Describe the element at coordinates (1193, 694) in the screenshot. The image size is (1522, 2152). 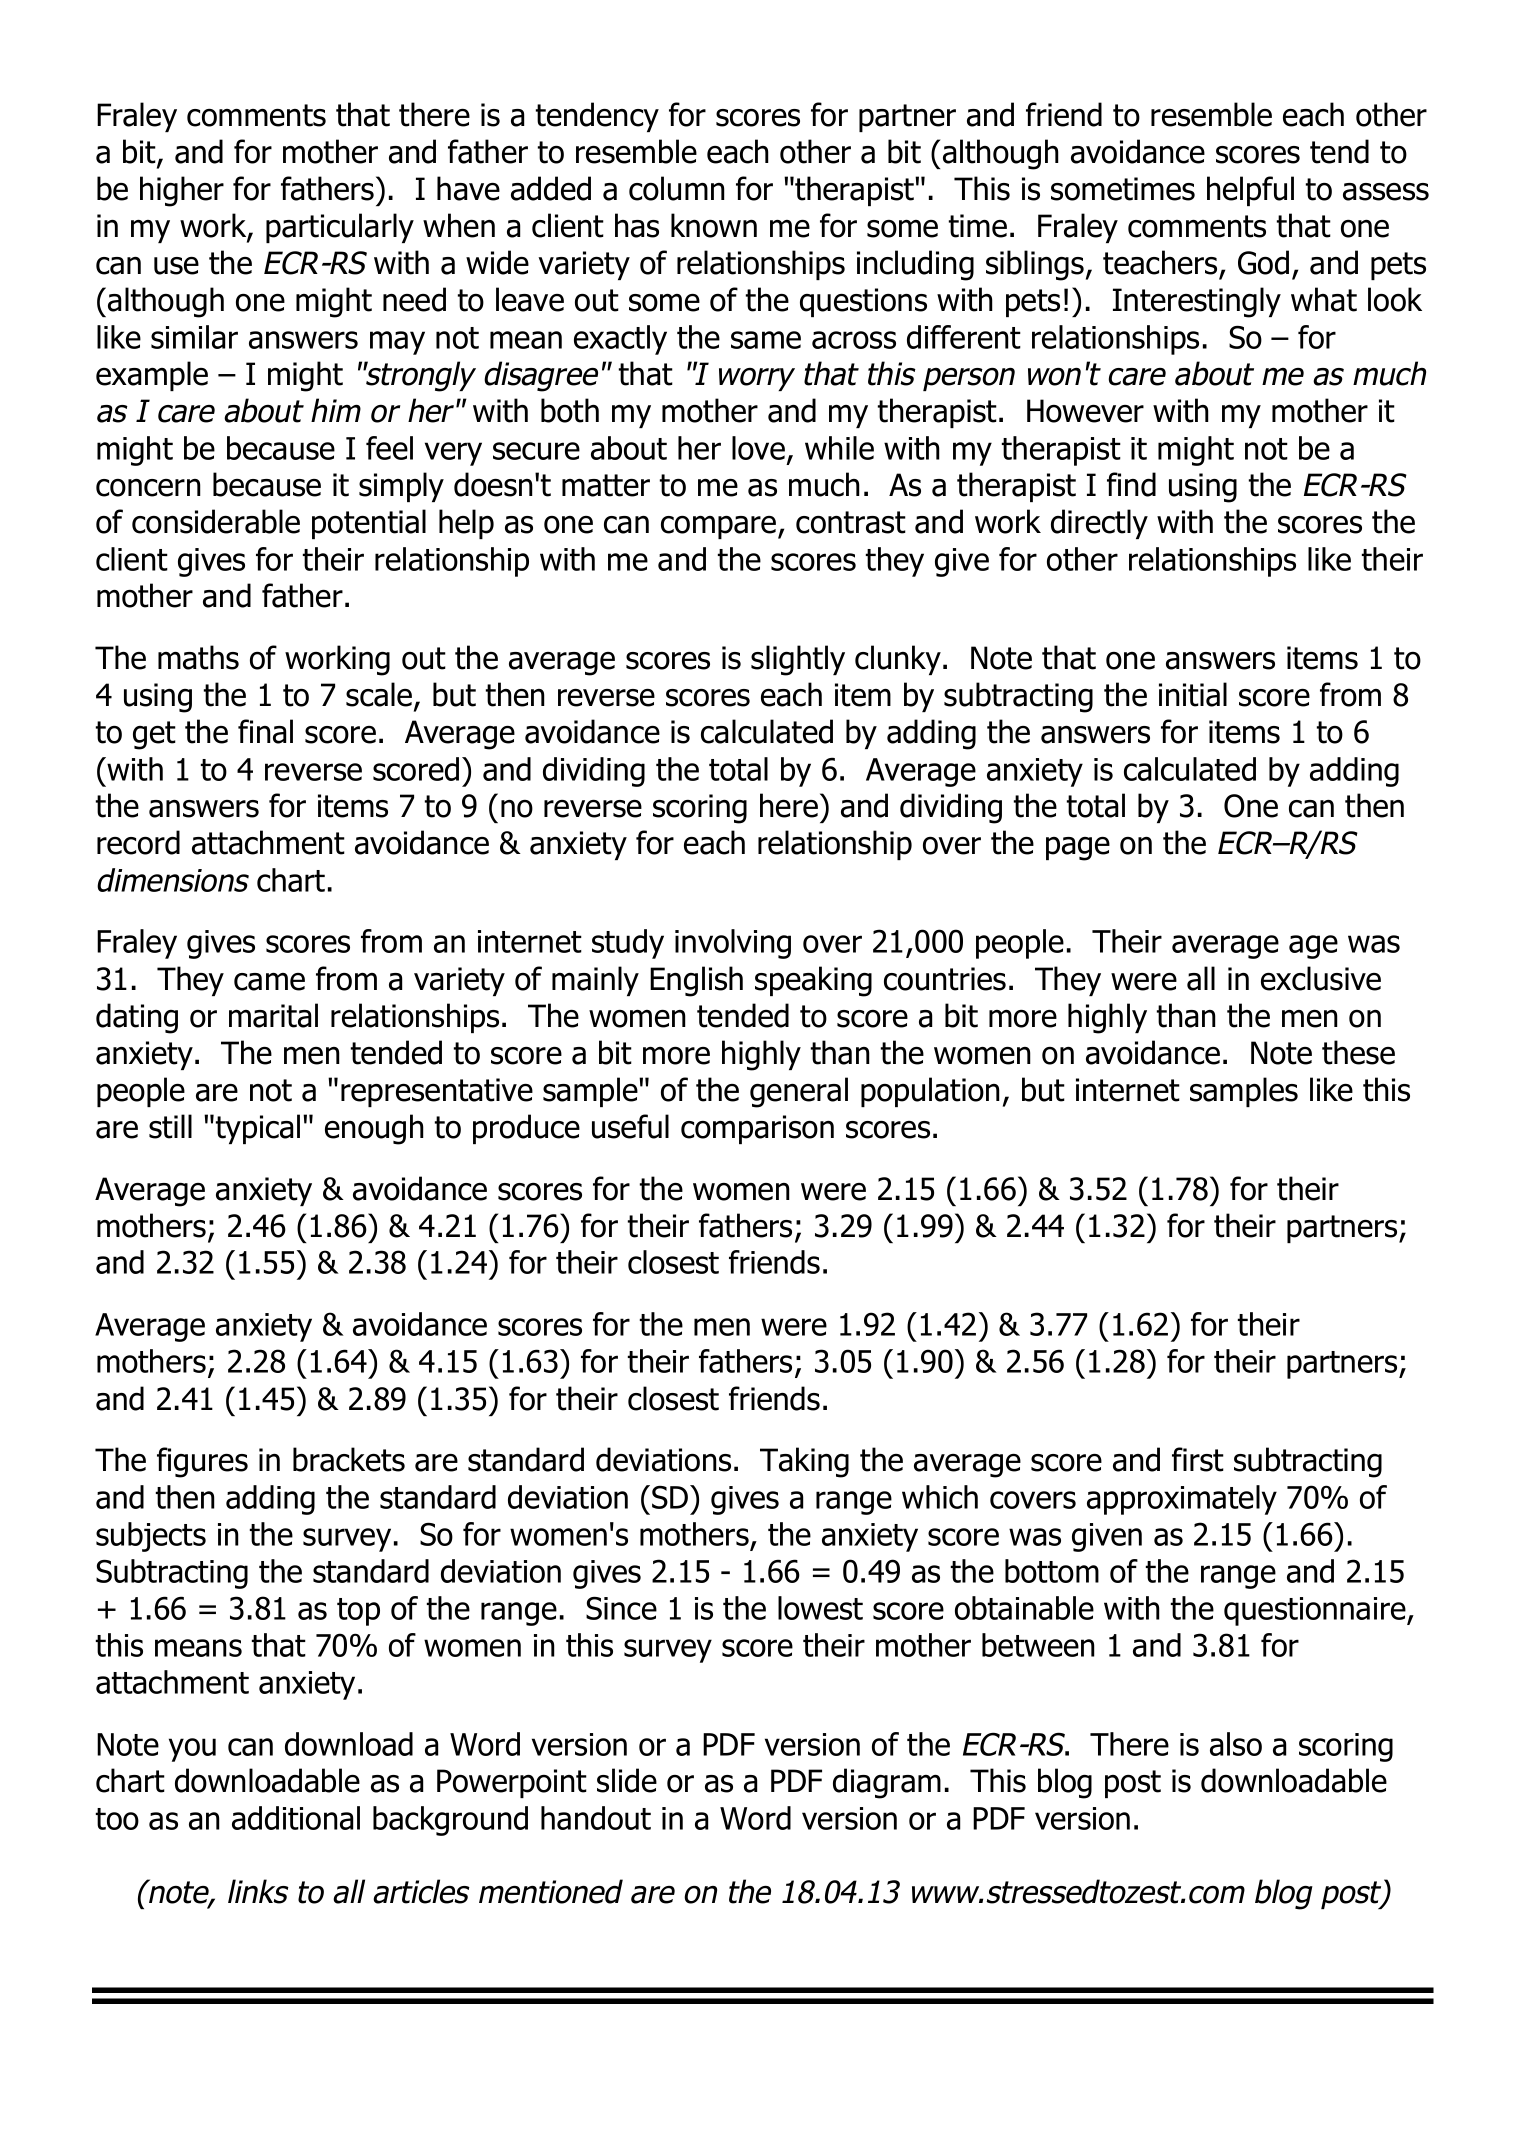
I see `initial` at that location.
